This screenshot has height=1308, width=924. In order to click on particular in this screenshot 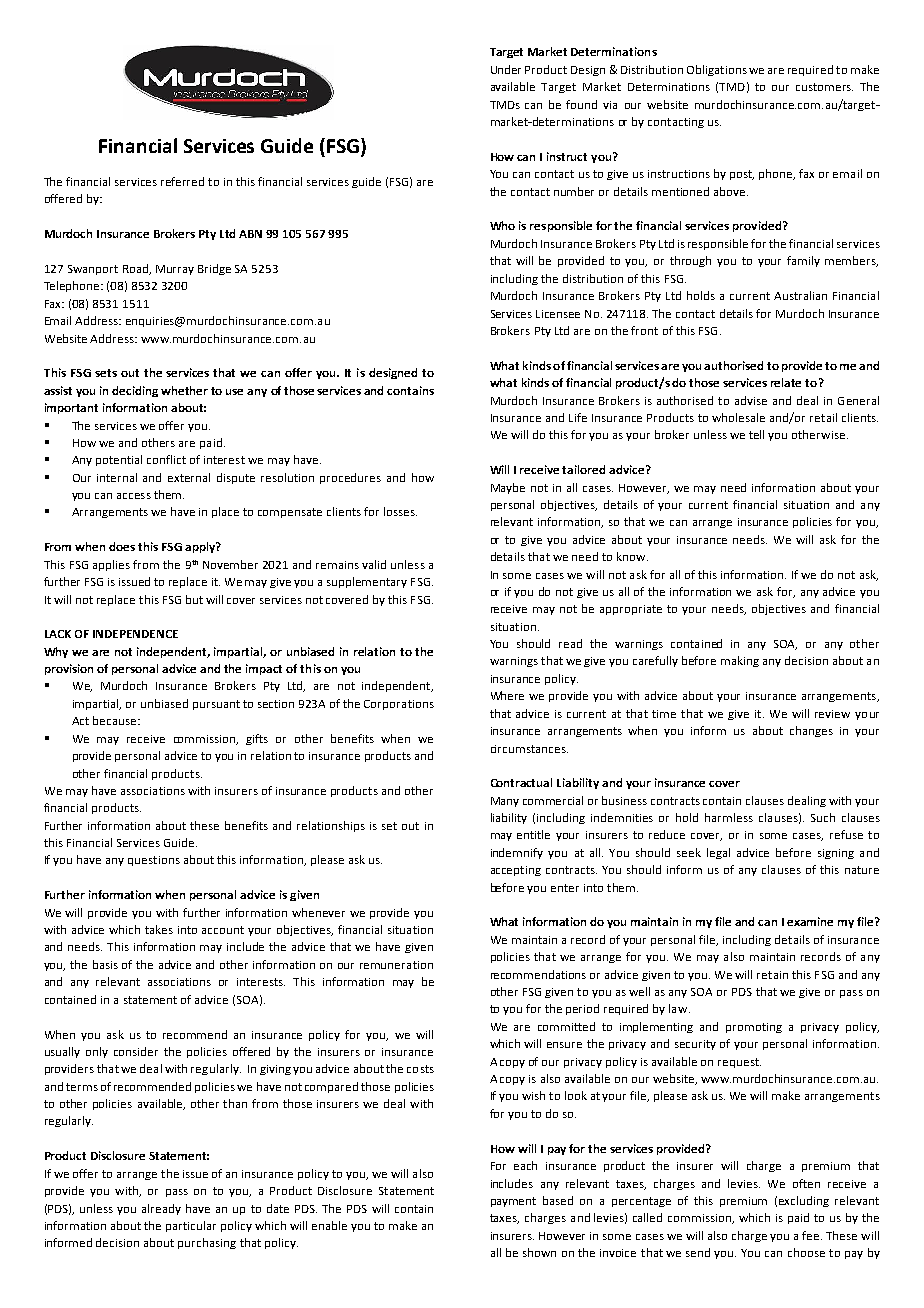, I will do `click(191, 1226)`.
